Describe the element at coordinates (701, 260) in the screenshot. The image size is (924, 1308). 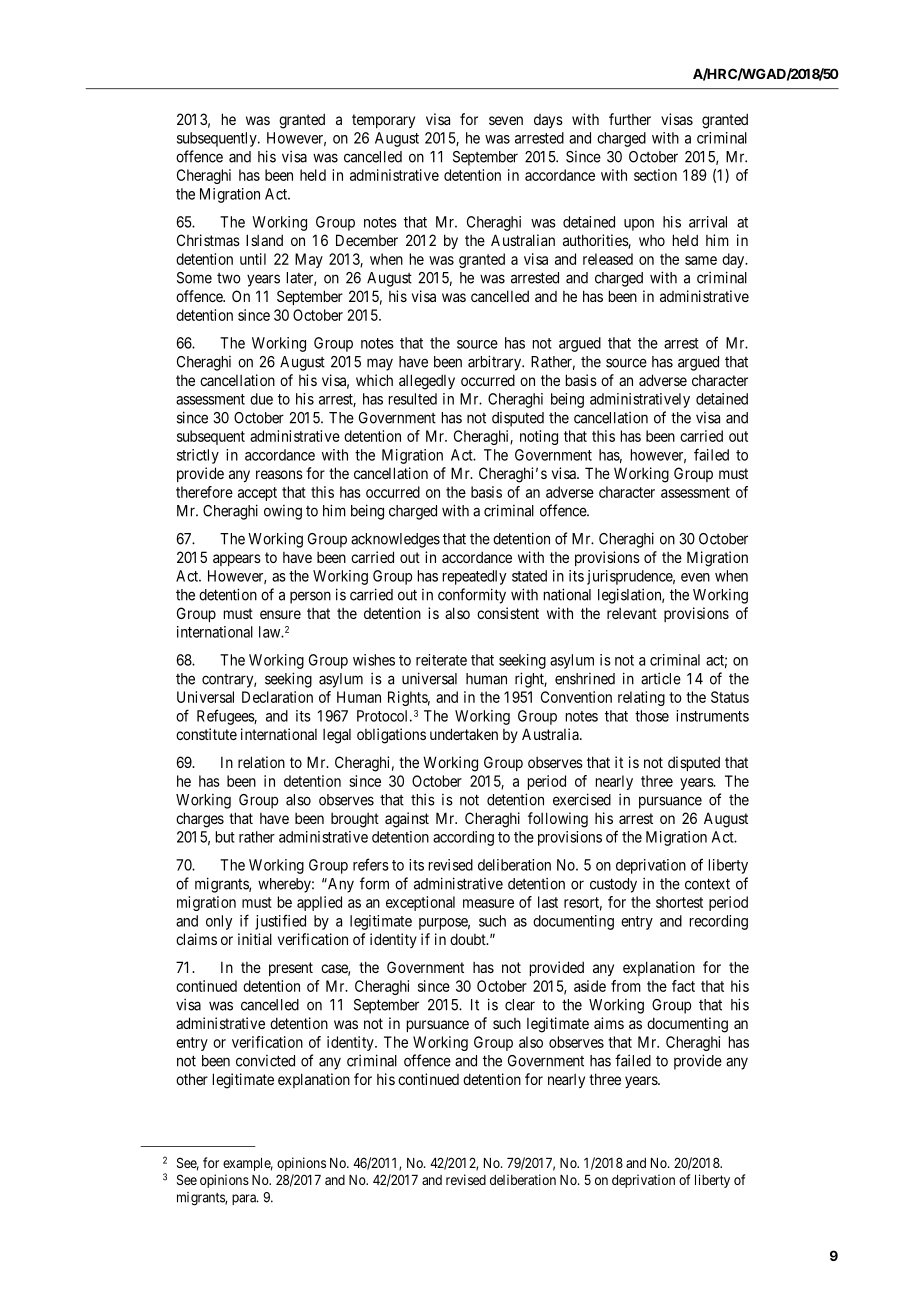
I see `same` at that location.
